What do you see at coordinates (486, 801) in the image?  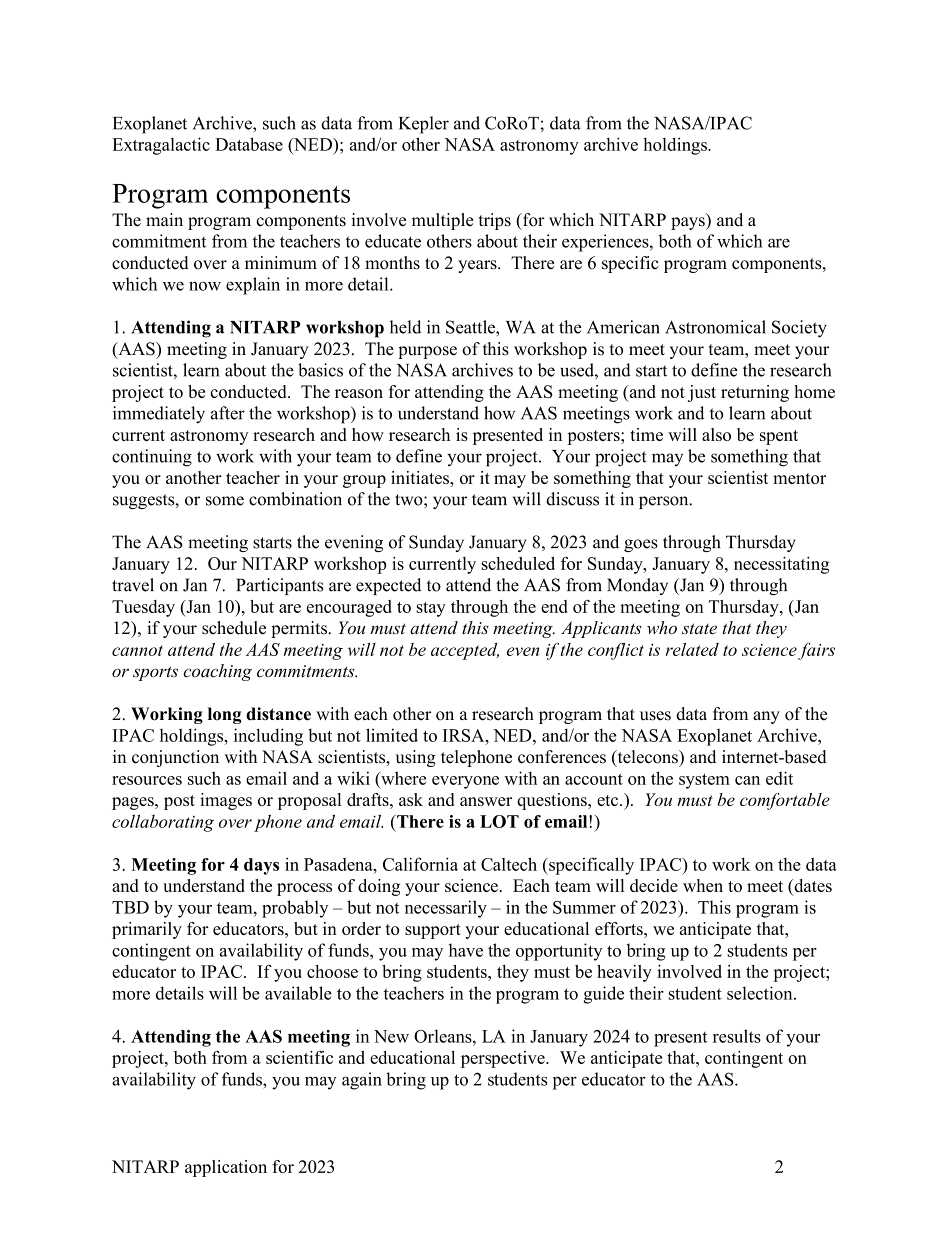 I see `answer` at bounding box center [486, 801].
